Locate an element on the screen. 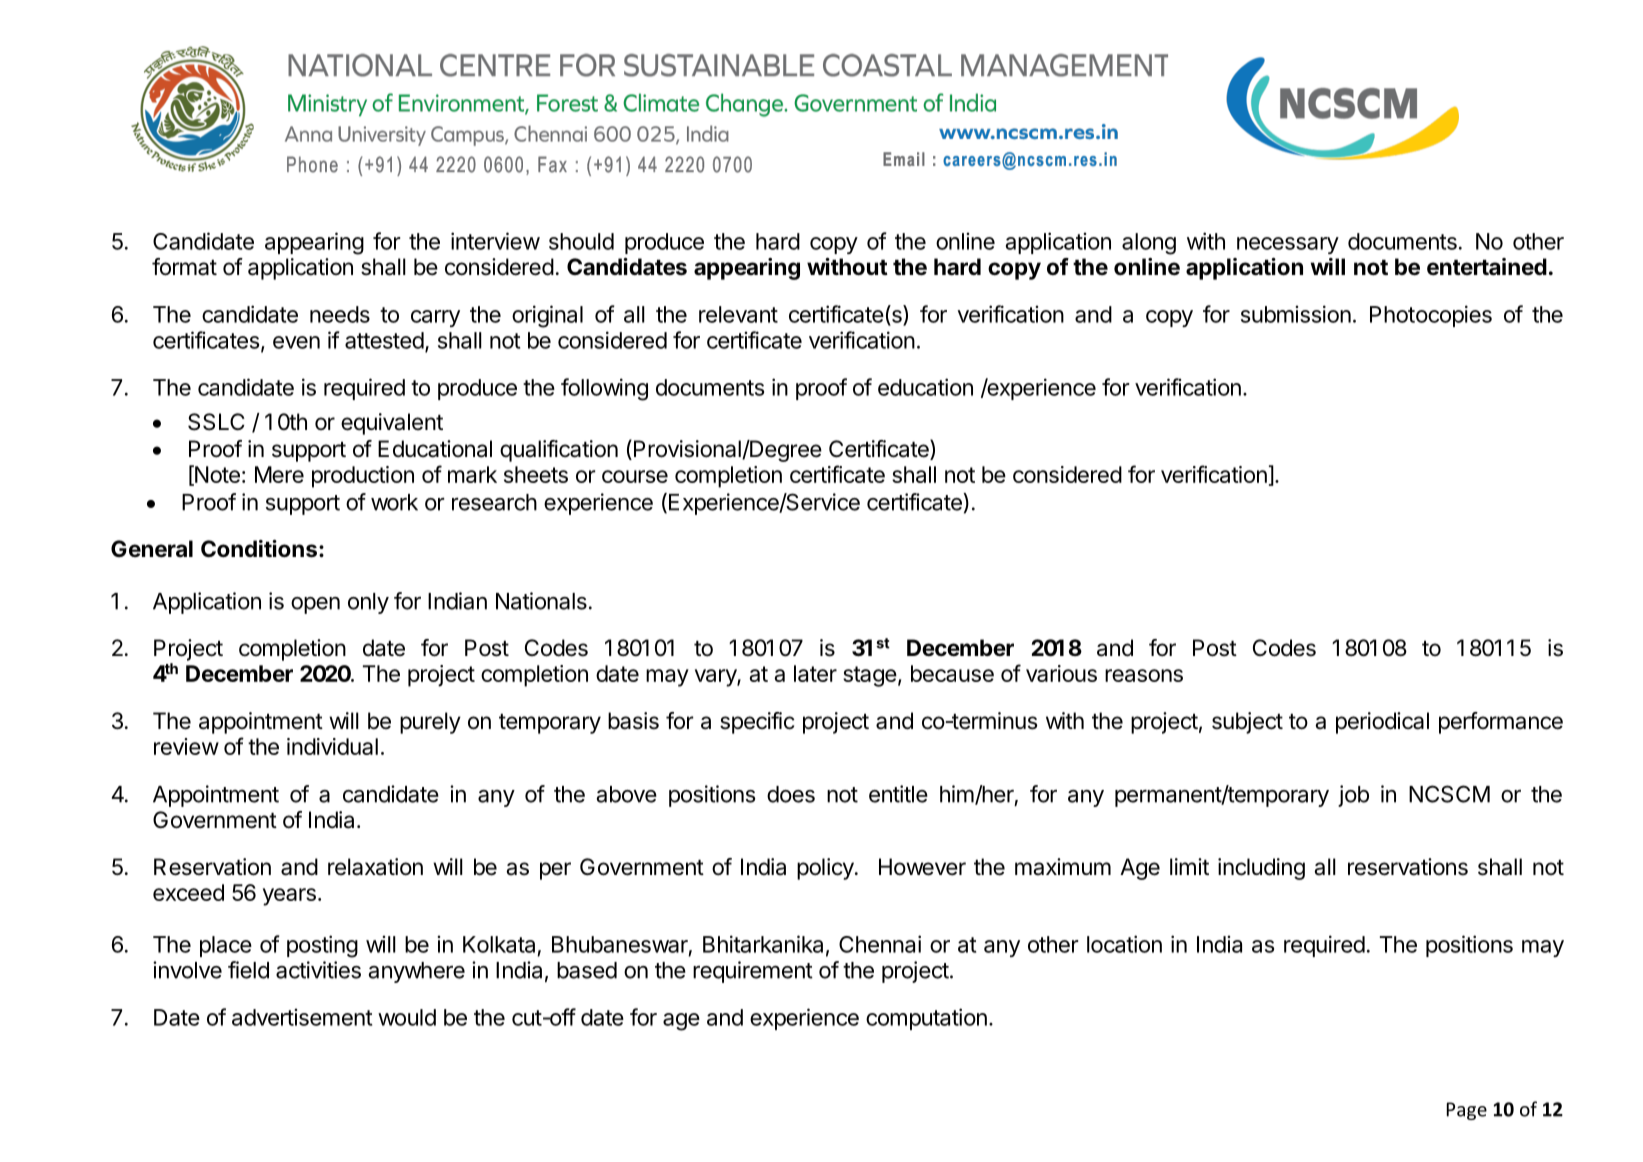 This screenshot has height=1162, width=1643. does is located at coordinates (791, 794).
